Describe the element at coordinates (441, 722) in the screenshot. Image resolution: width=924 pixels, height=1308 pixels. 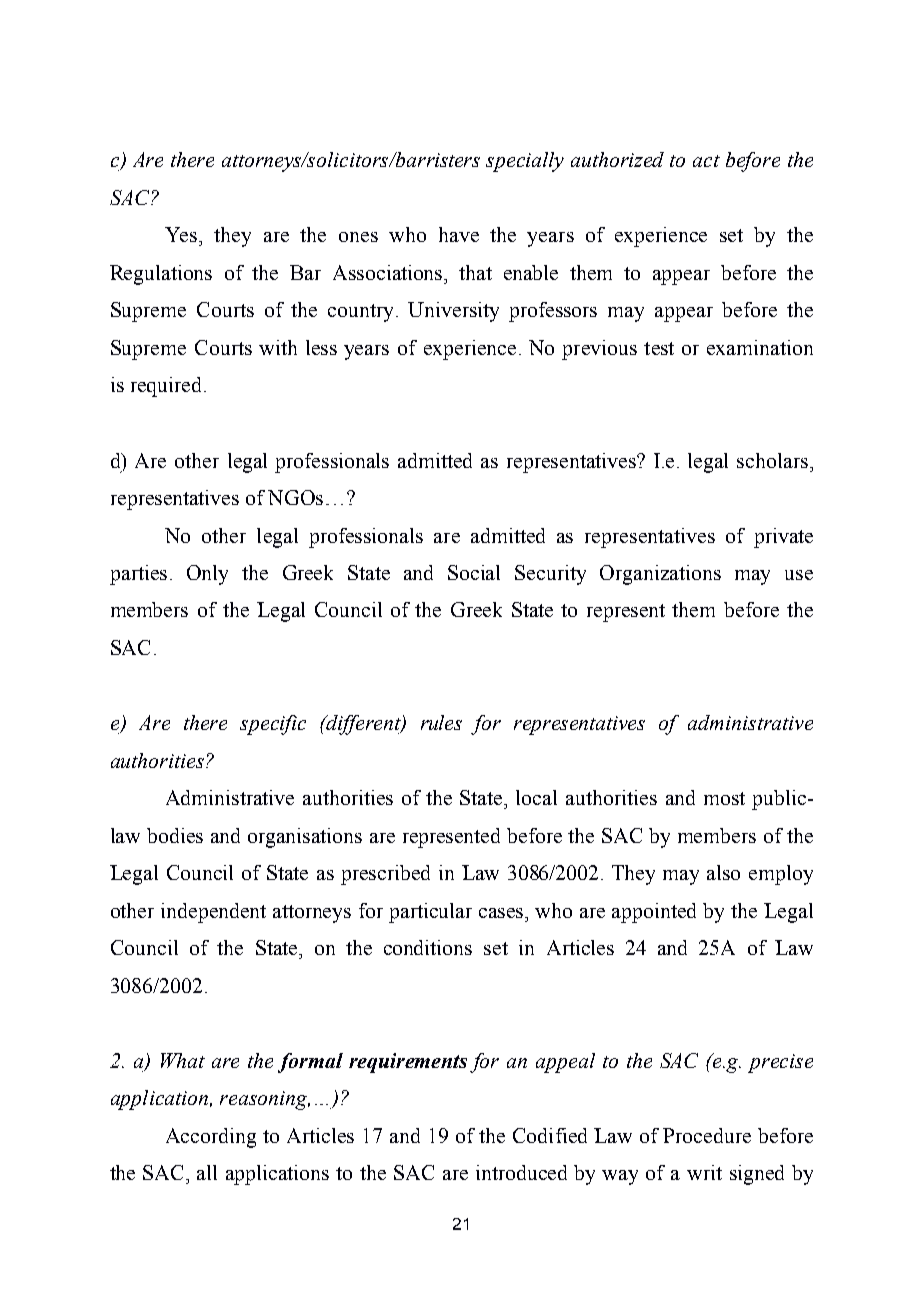
I see `rules` at that location.
